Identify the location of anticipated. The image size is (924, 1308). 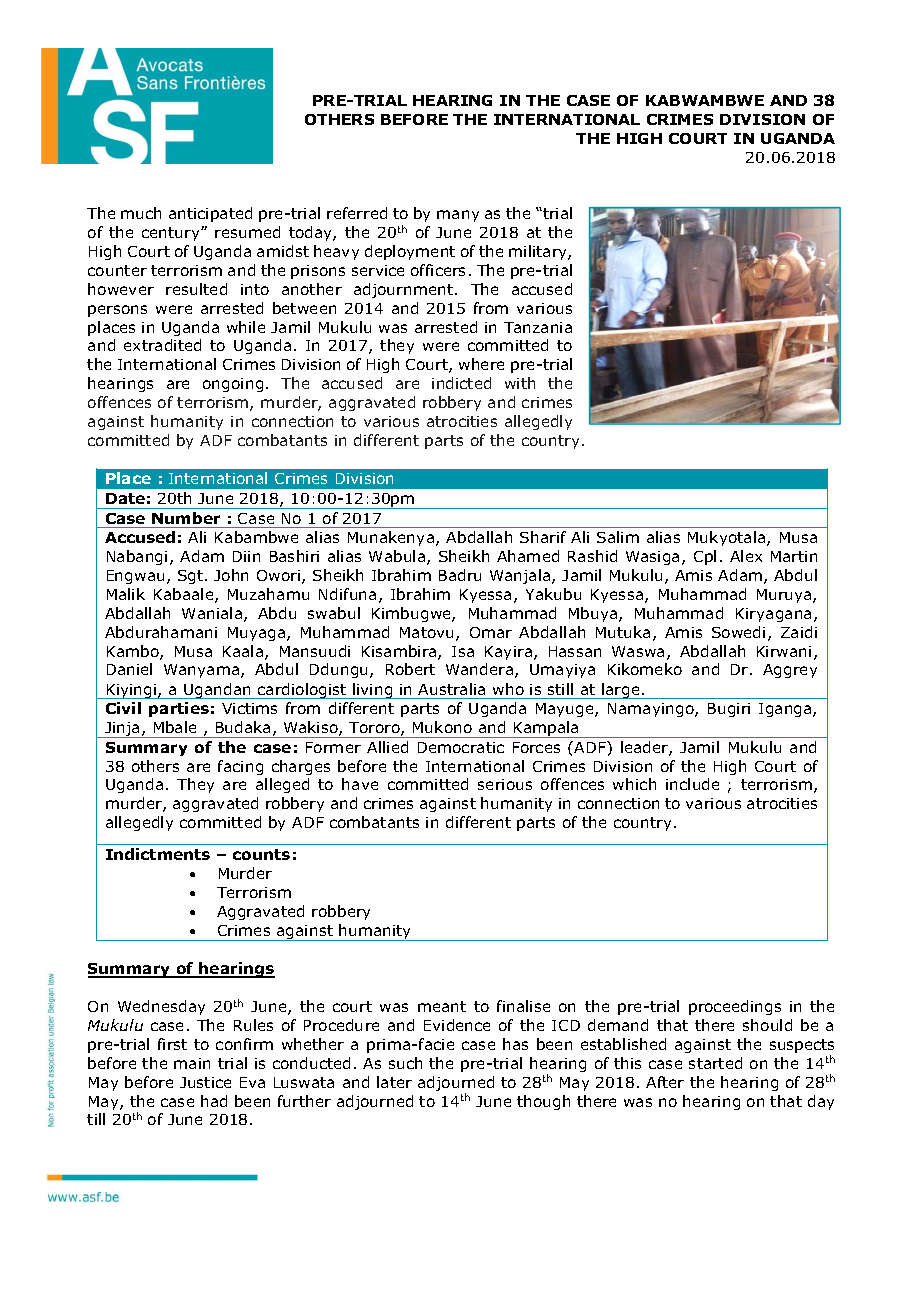
(210, 214).
